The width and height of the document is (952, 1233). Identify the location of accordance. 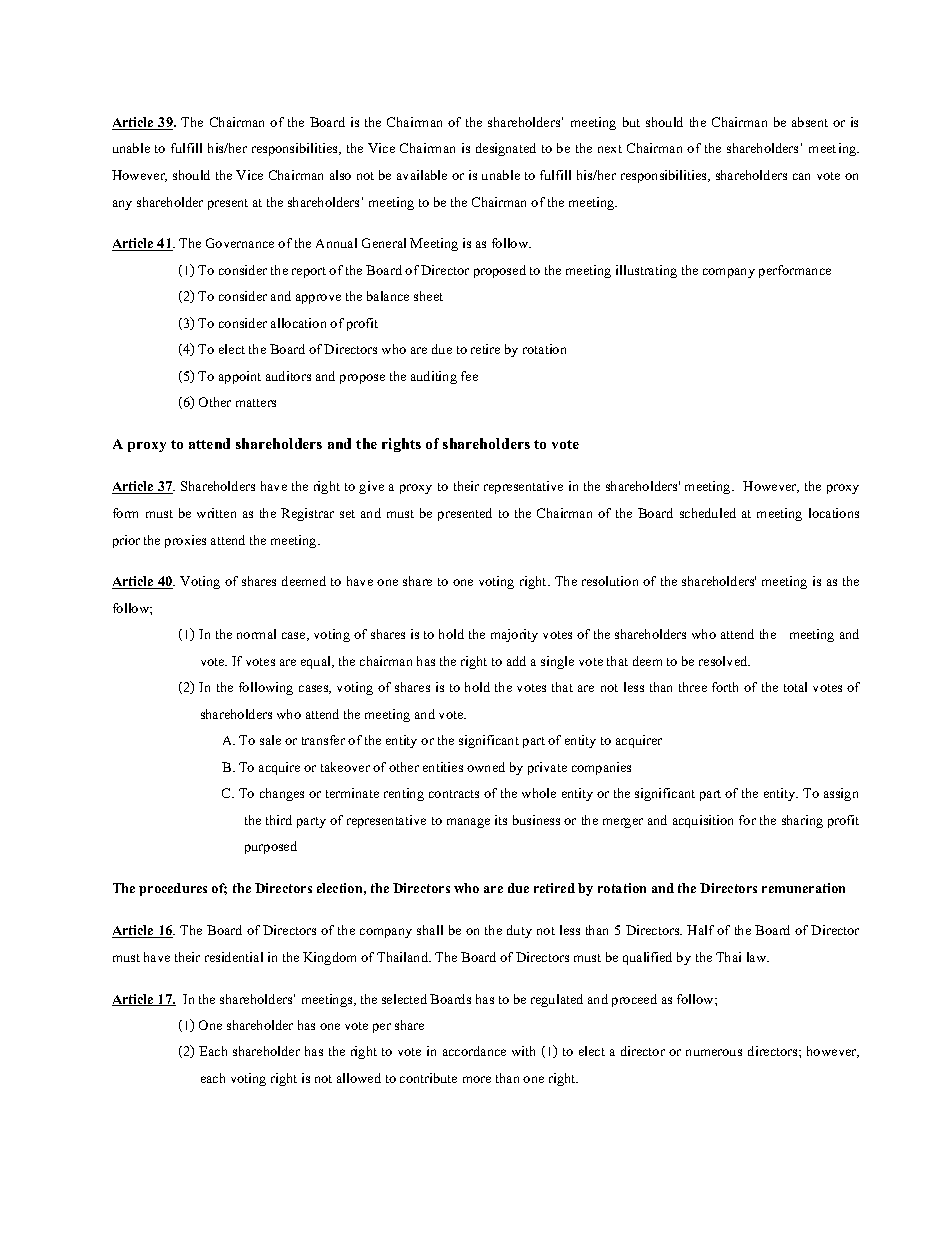
(474, 1051).
